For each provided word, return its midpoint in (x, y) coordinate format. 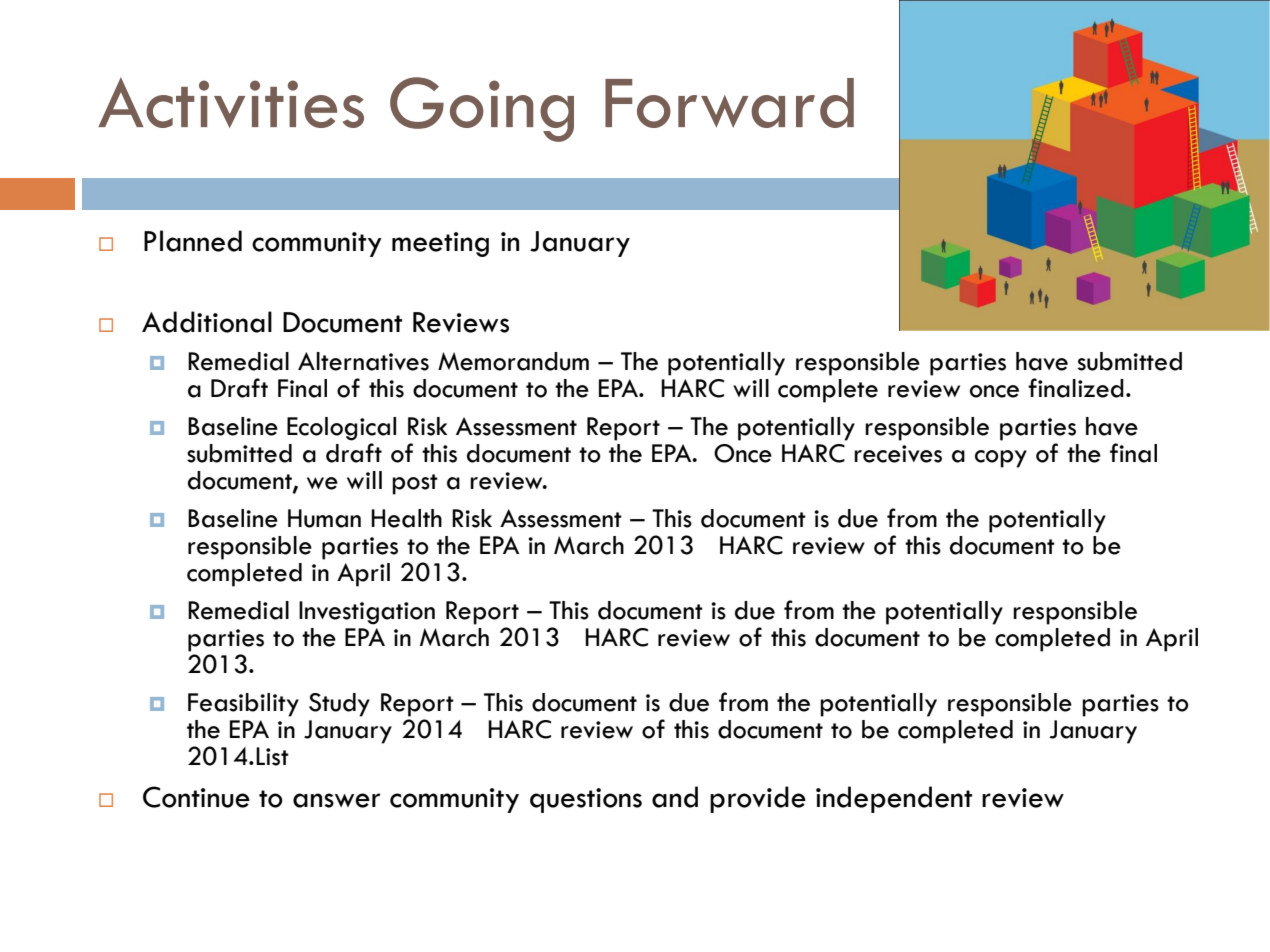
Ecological (341, 429)
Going (482, 109)
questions (586, 800)
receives (898, 454)
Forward (729, 103)
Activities (231, 102)
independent (894, 799)
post (415, 484)
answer (336, 800)
